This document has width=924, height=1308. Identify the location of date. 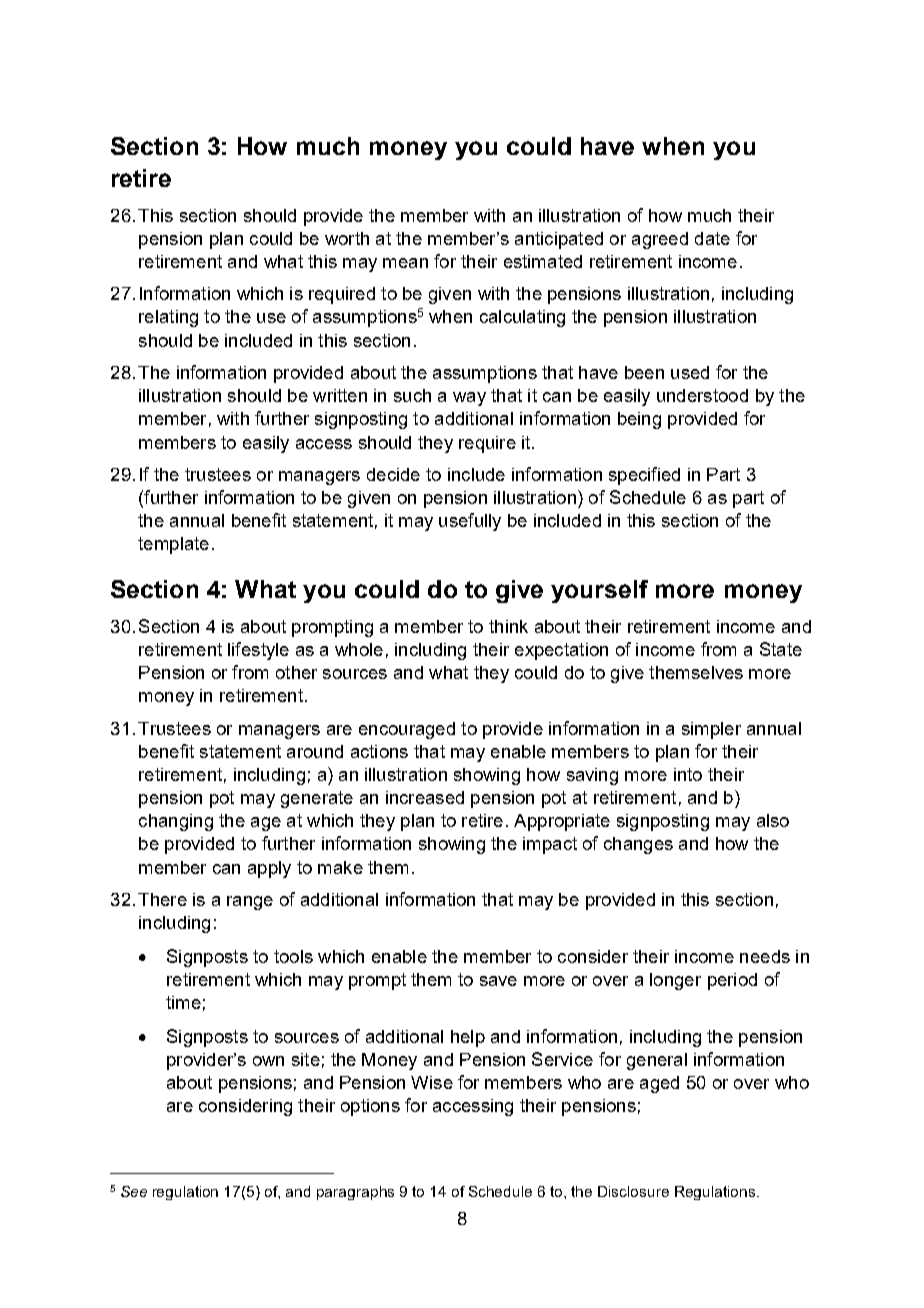
(712, 238).
